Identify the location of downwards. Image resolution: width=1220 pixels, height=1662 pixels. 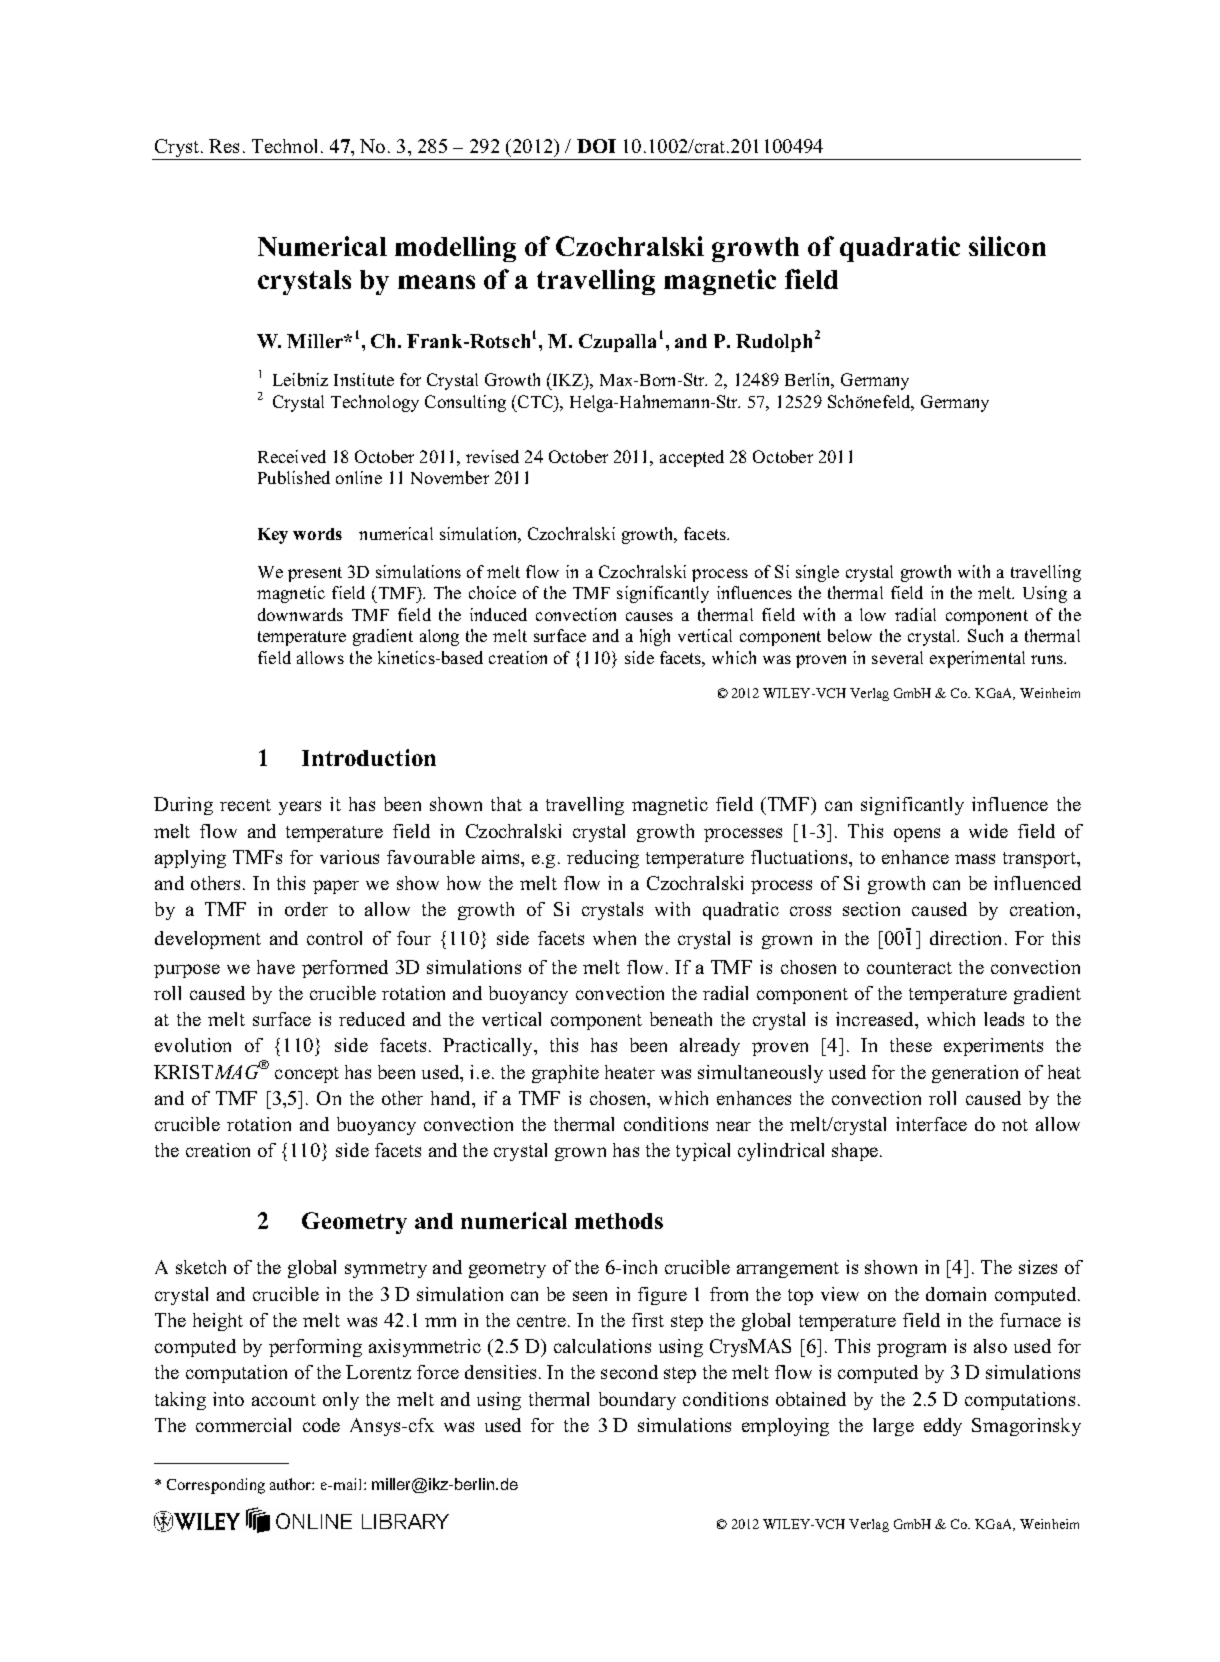
(300, 614).
